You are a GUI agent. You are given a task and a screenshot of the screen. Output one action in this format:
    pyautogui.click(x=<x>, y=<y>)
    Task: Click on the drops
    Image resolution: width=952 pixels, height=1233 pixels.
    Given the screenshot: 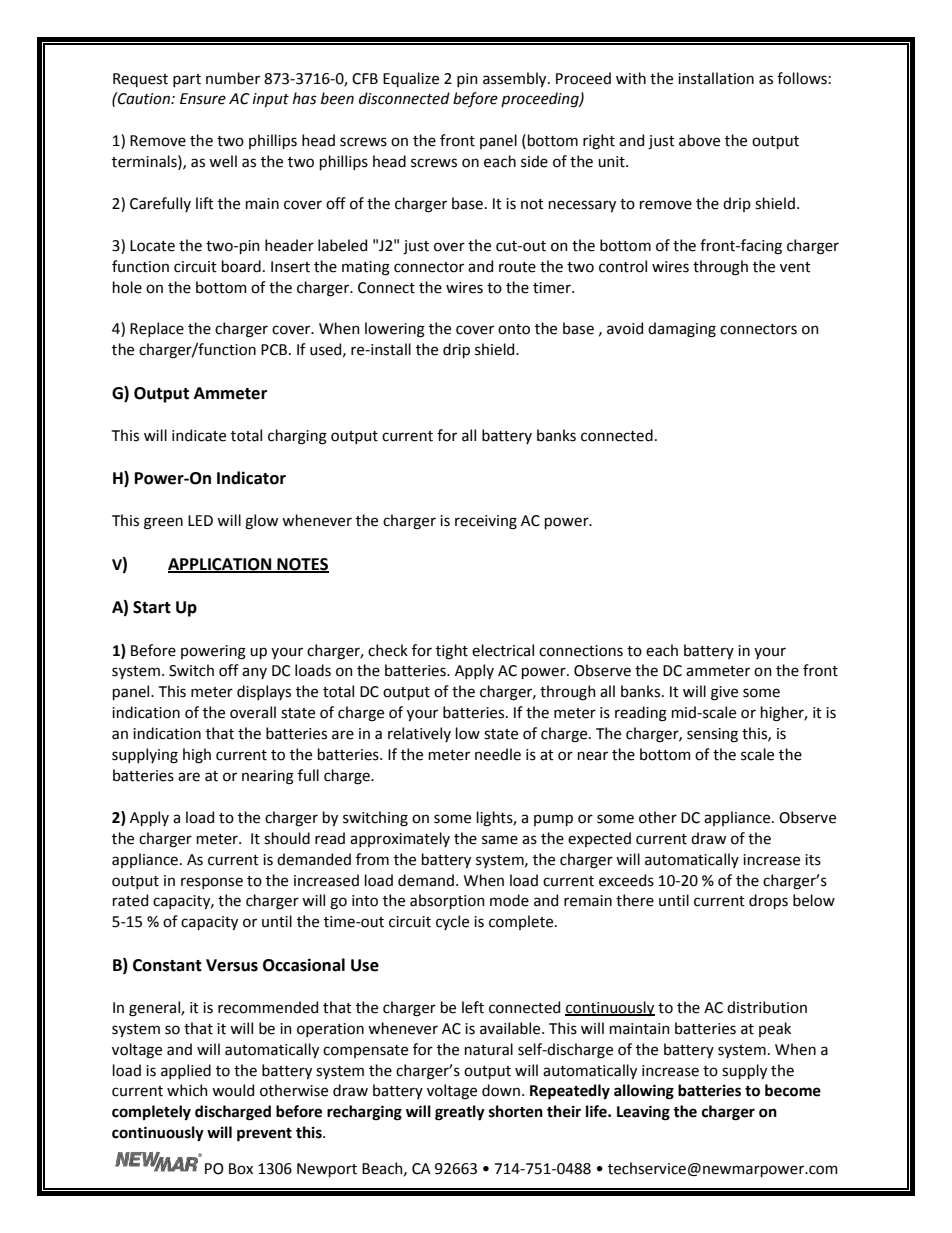 What is the action you would take?
    pyautogui.click(x=768, y=901)
